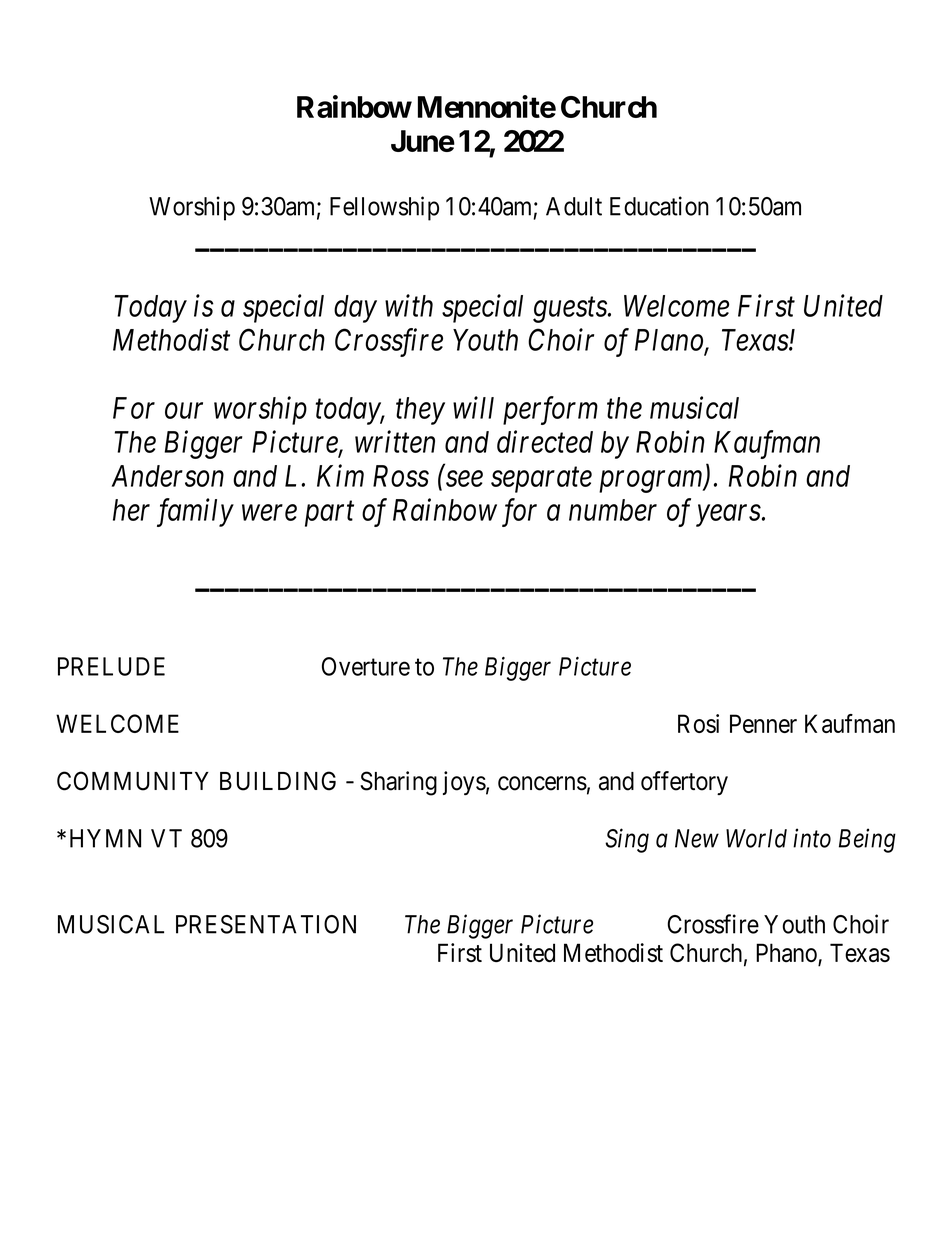  Describe the element at coordinates (763, 723) in the screenshot. I see `Penner` at that location.
